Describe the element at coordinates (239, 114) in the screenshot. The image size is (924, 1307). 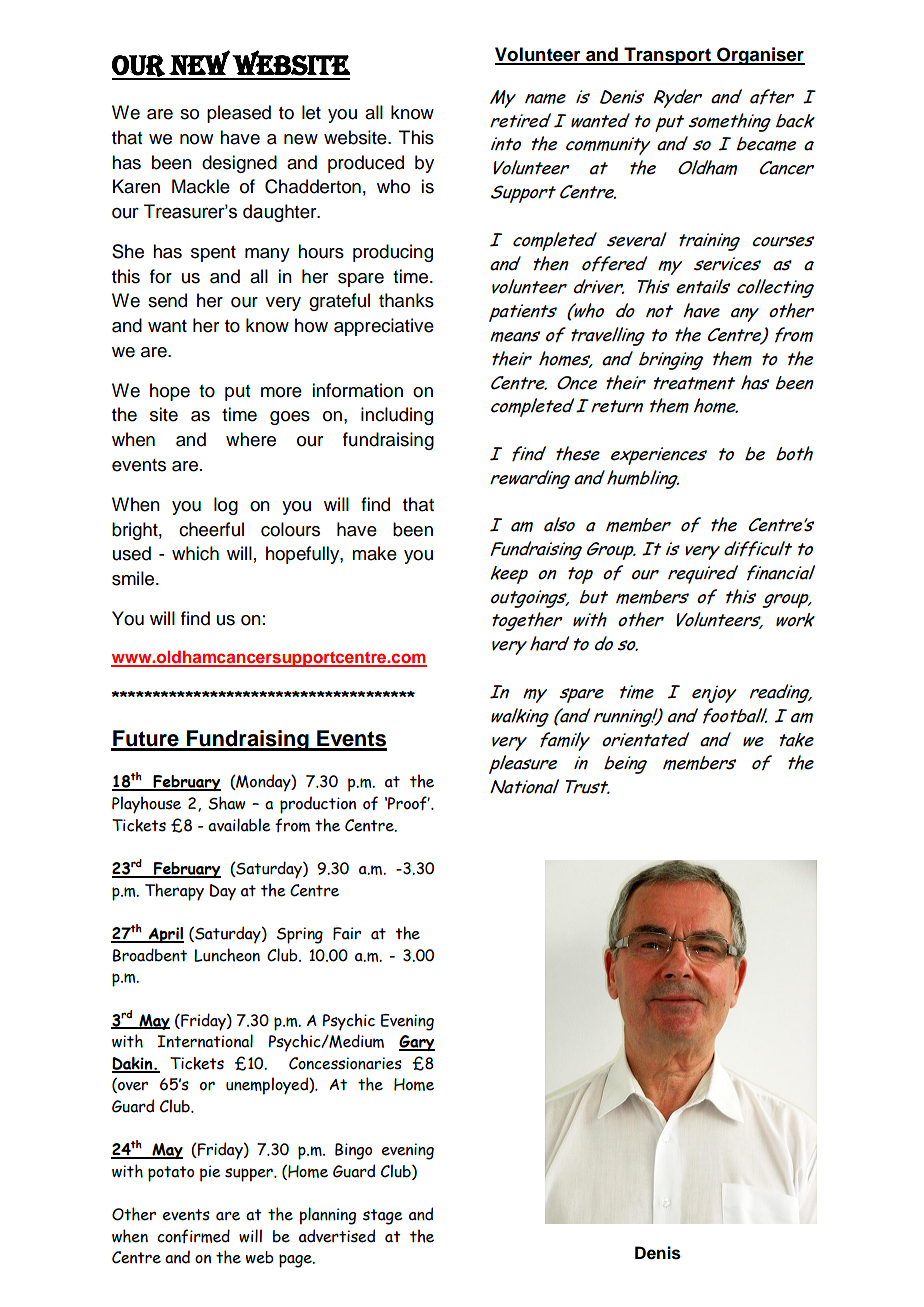
I see `pleased` at that location.
